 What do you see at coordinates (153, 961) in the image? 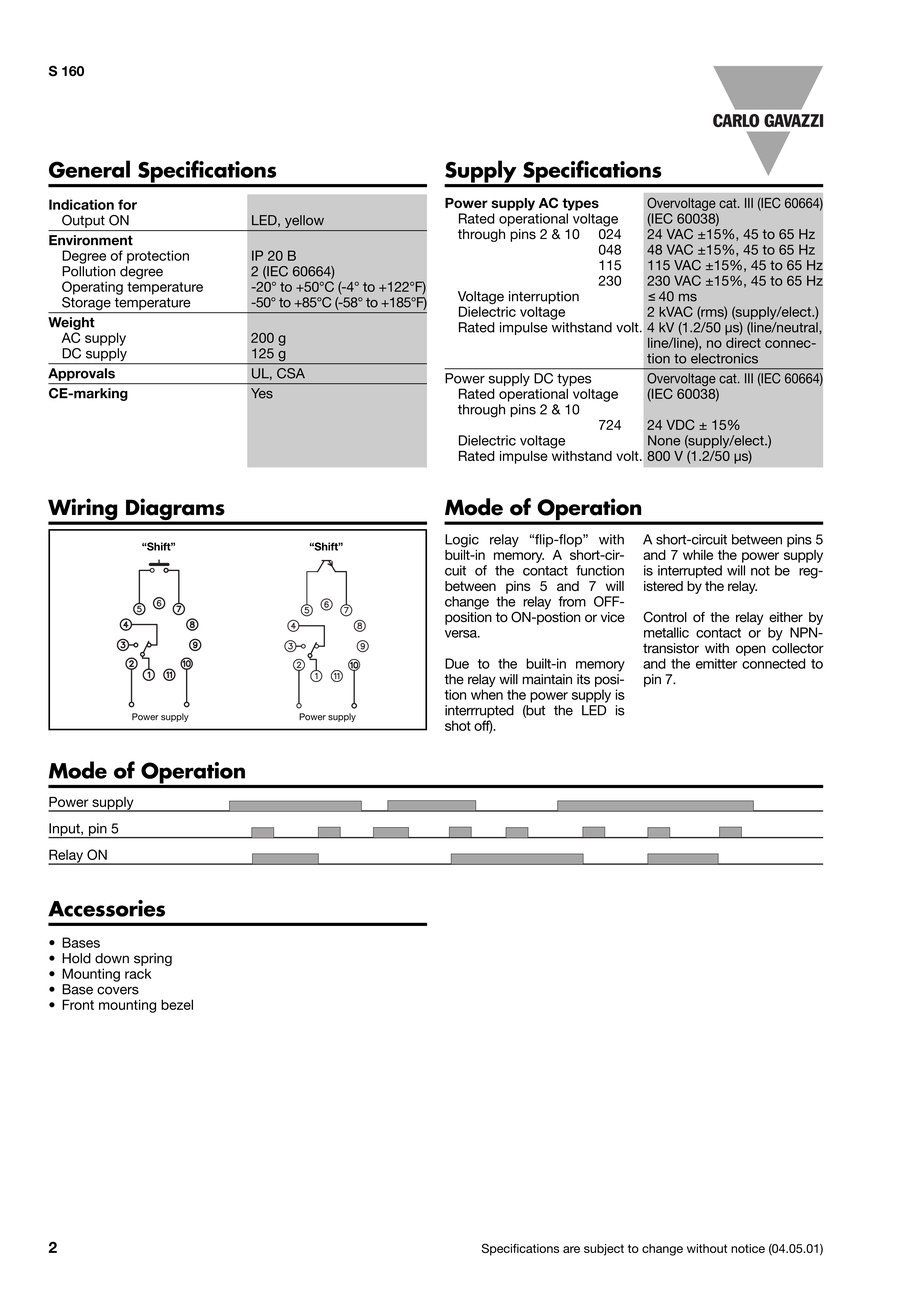
I see `spring` at bounding box center [153, 961].
